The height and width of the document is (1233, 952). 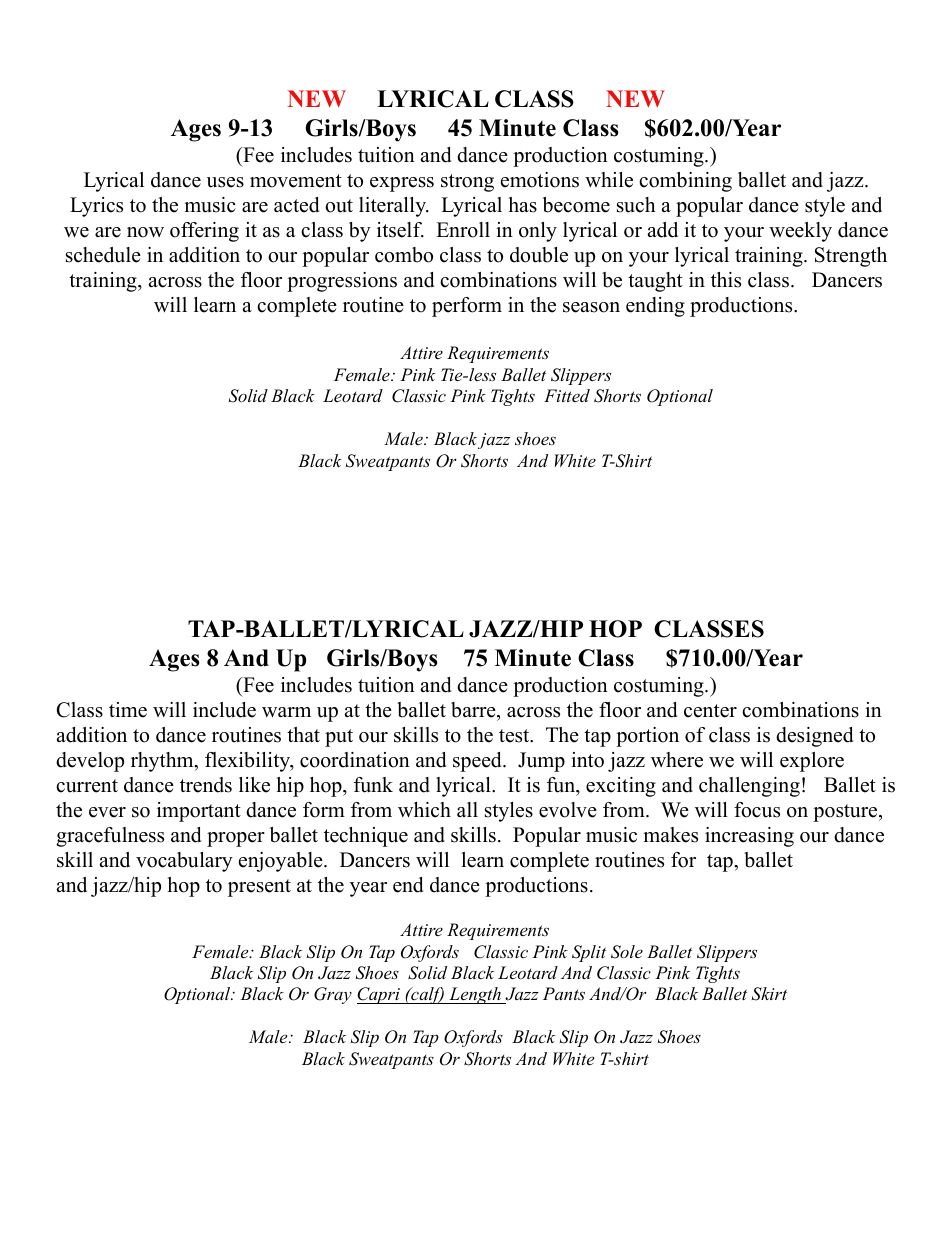 I want to click on barre, so click(x=474, y=710).
